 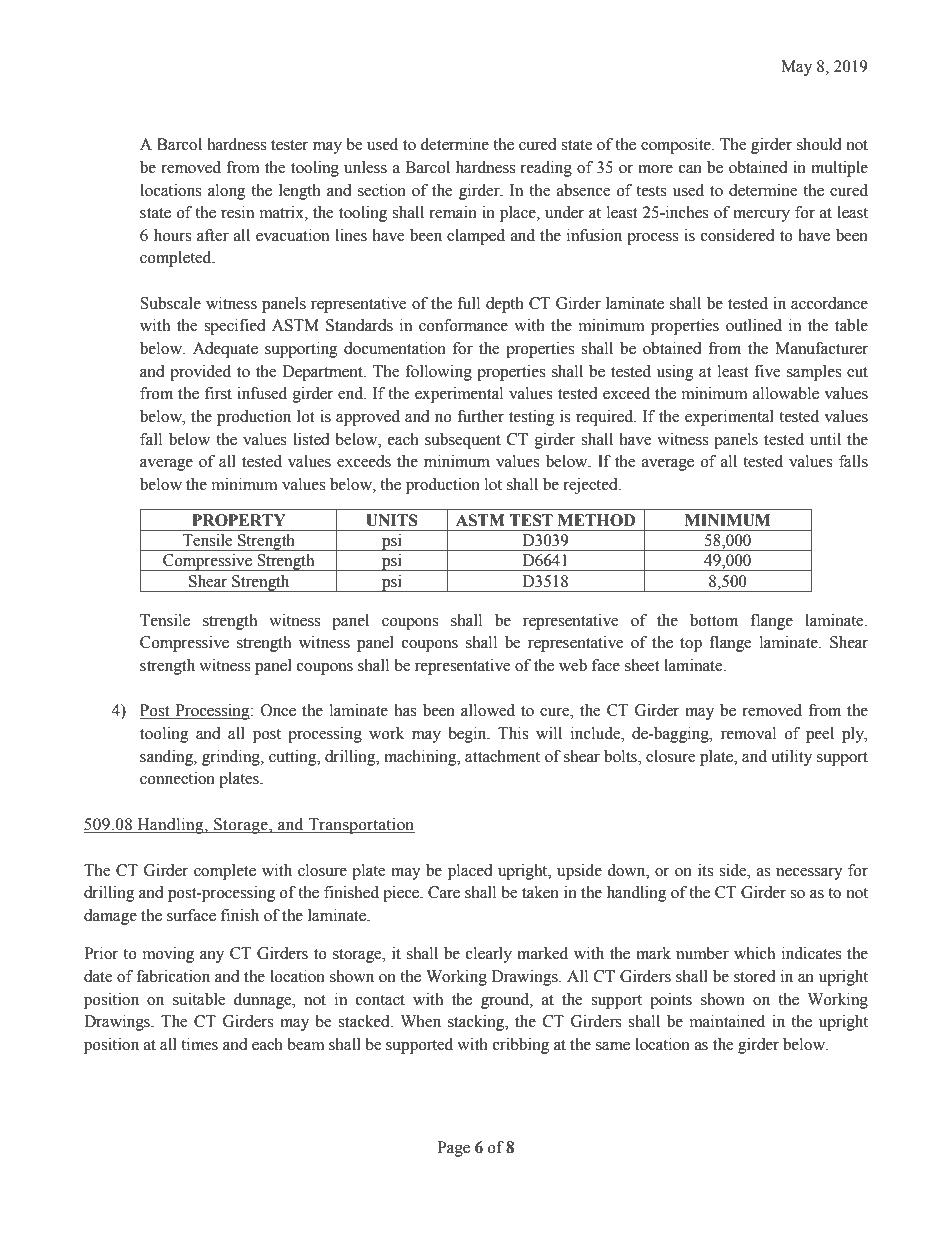 What do you see at coordinates (453, 212) in the image?
I see `remain` at bounding box center [453, 212].
